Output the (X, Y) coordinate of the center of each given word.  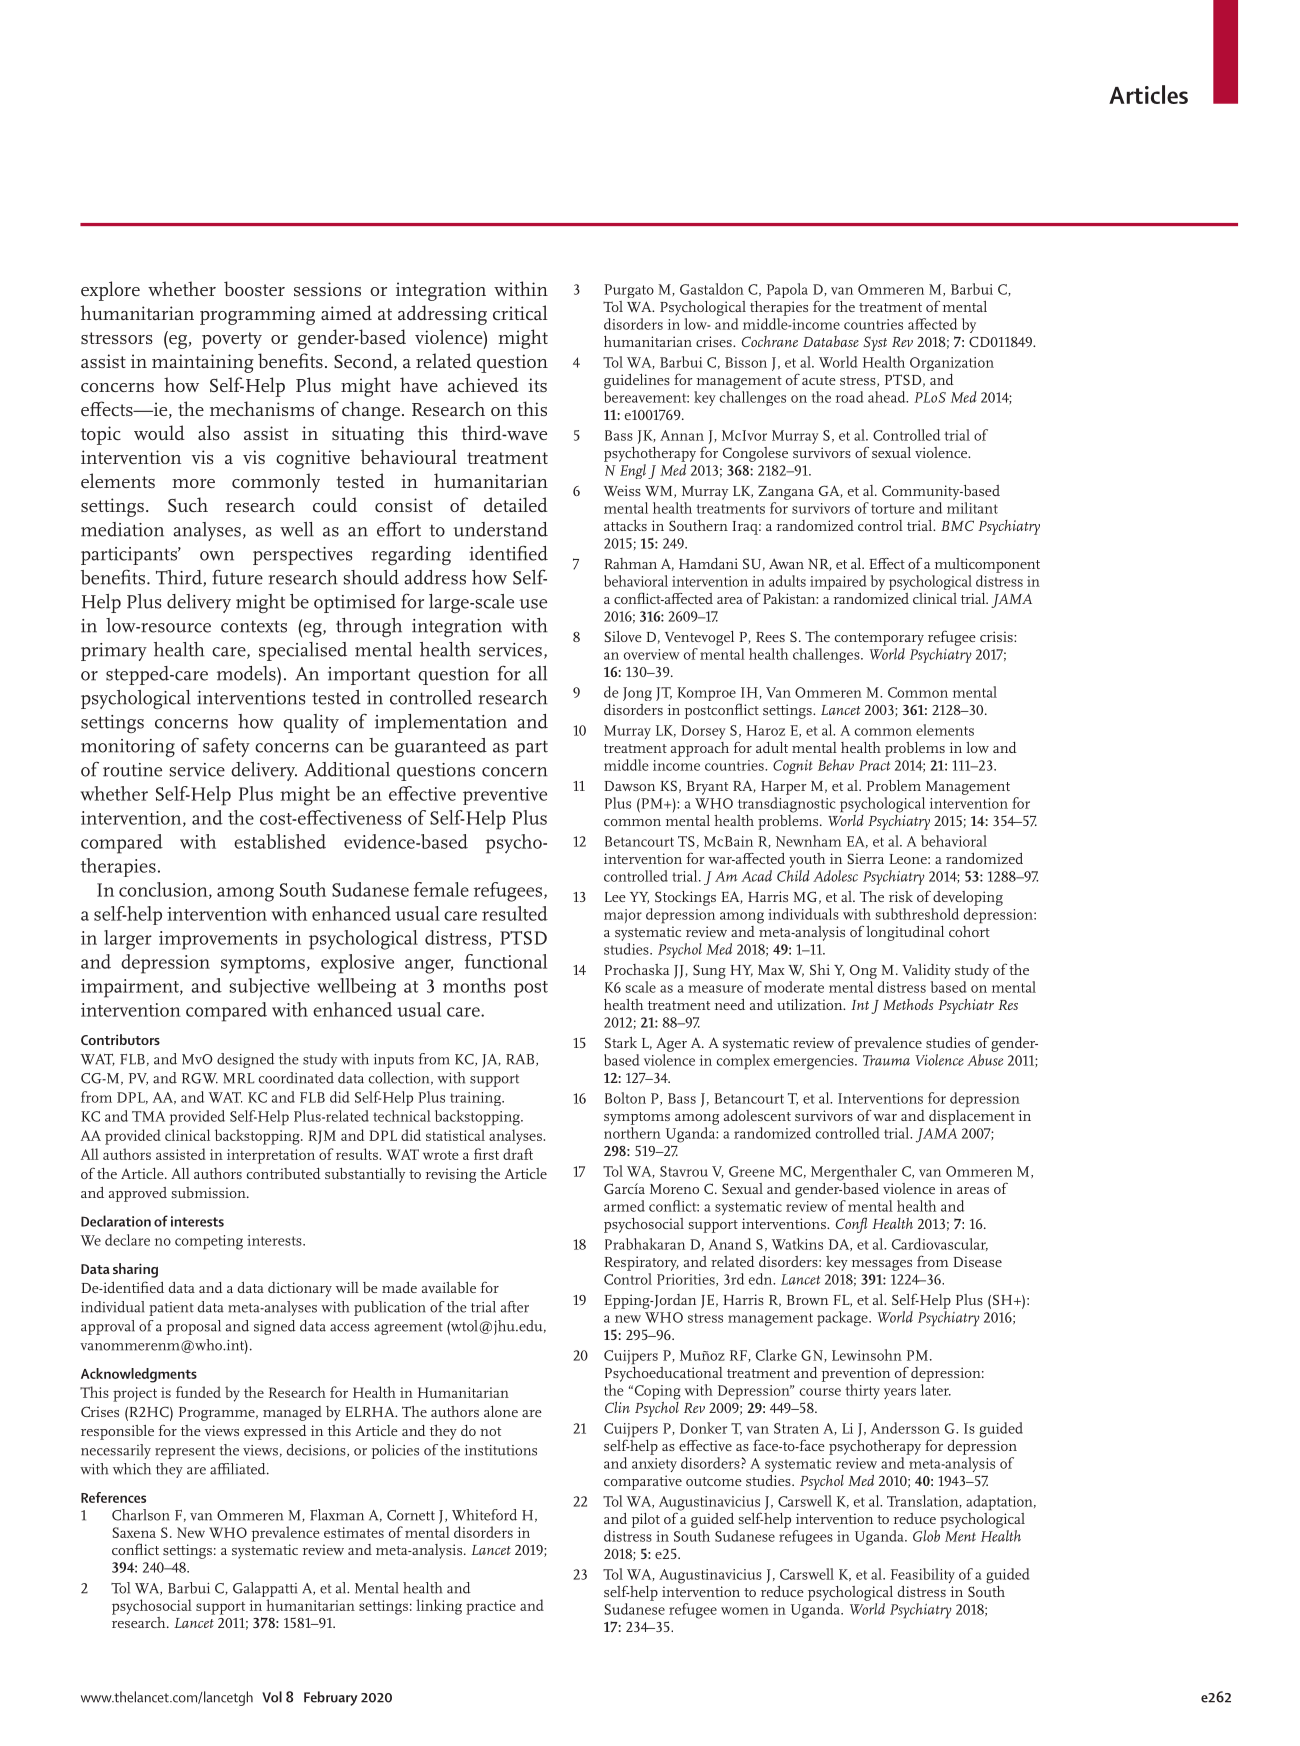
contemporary (879, 639)
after (515, 1307)
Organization (952, 364)
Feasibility (923, 1575)
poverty (232, 340)
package (843, 1319)
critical (520, 312)
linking (439, 1607)
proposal (194, 1327)
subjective (270, 988)
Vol (272, 1697)
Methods (908, 1004)
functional (506, 961)
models (247, 673)
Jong (637, 694)
